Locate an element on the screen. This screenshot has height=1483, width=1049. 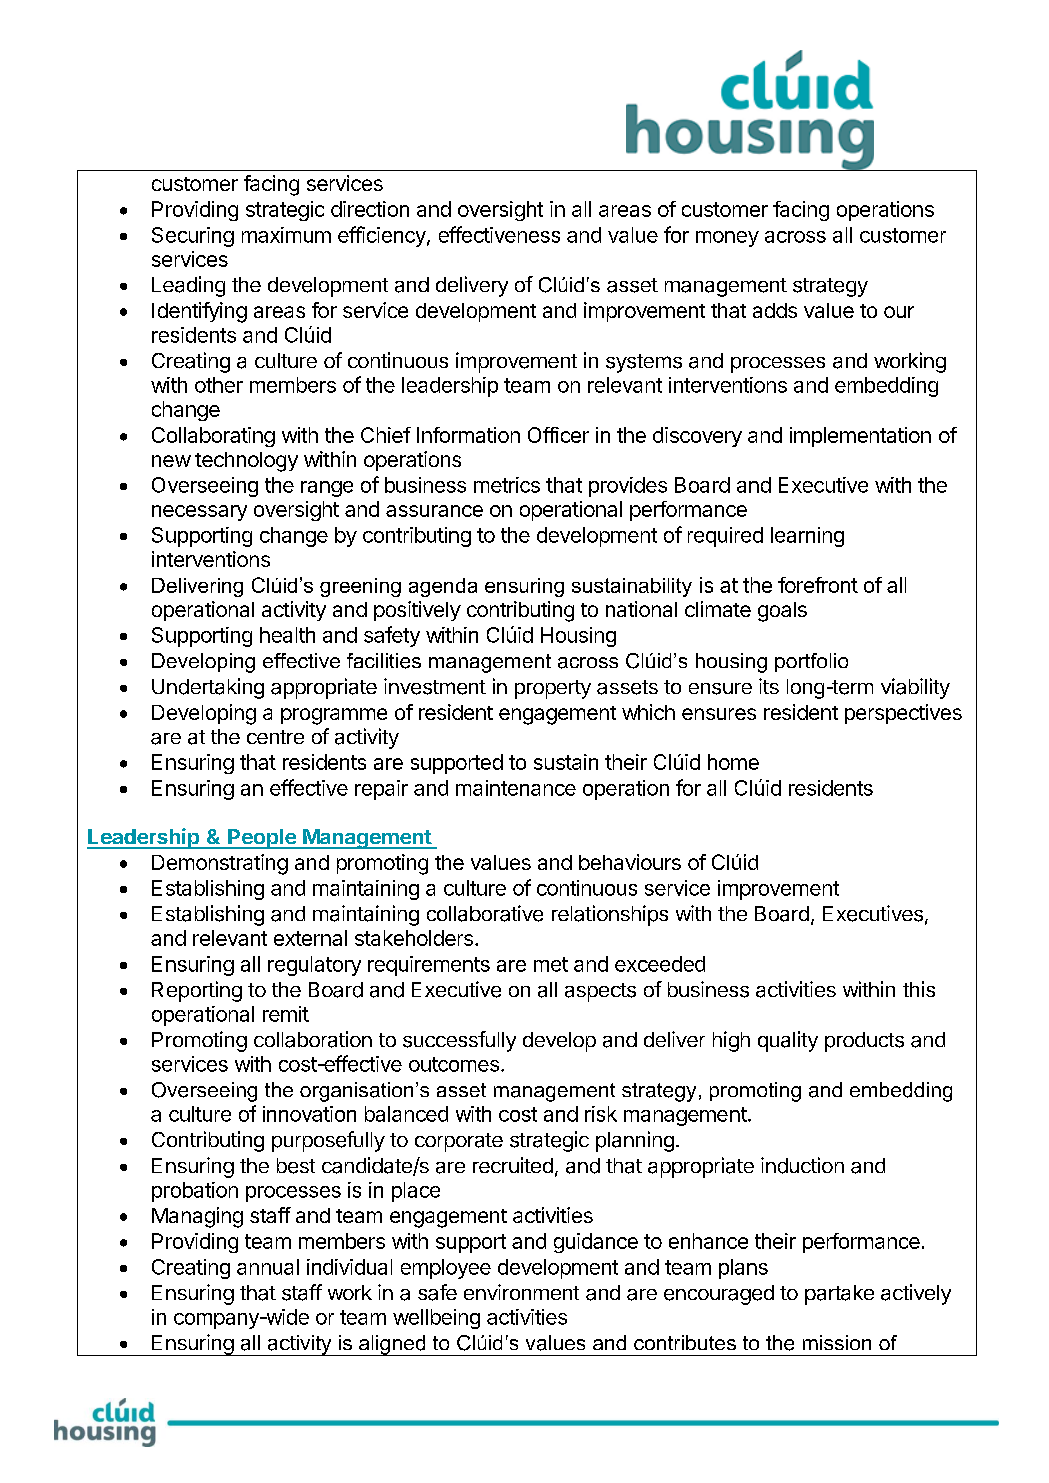
direction is located at coordinates (370, 209).
